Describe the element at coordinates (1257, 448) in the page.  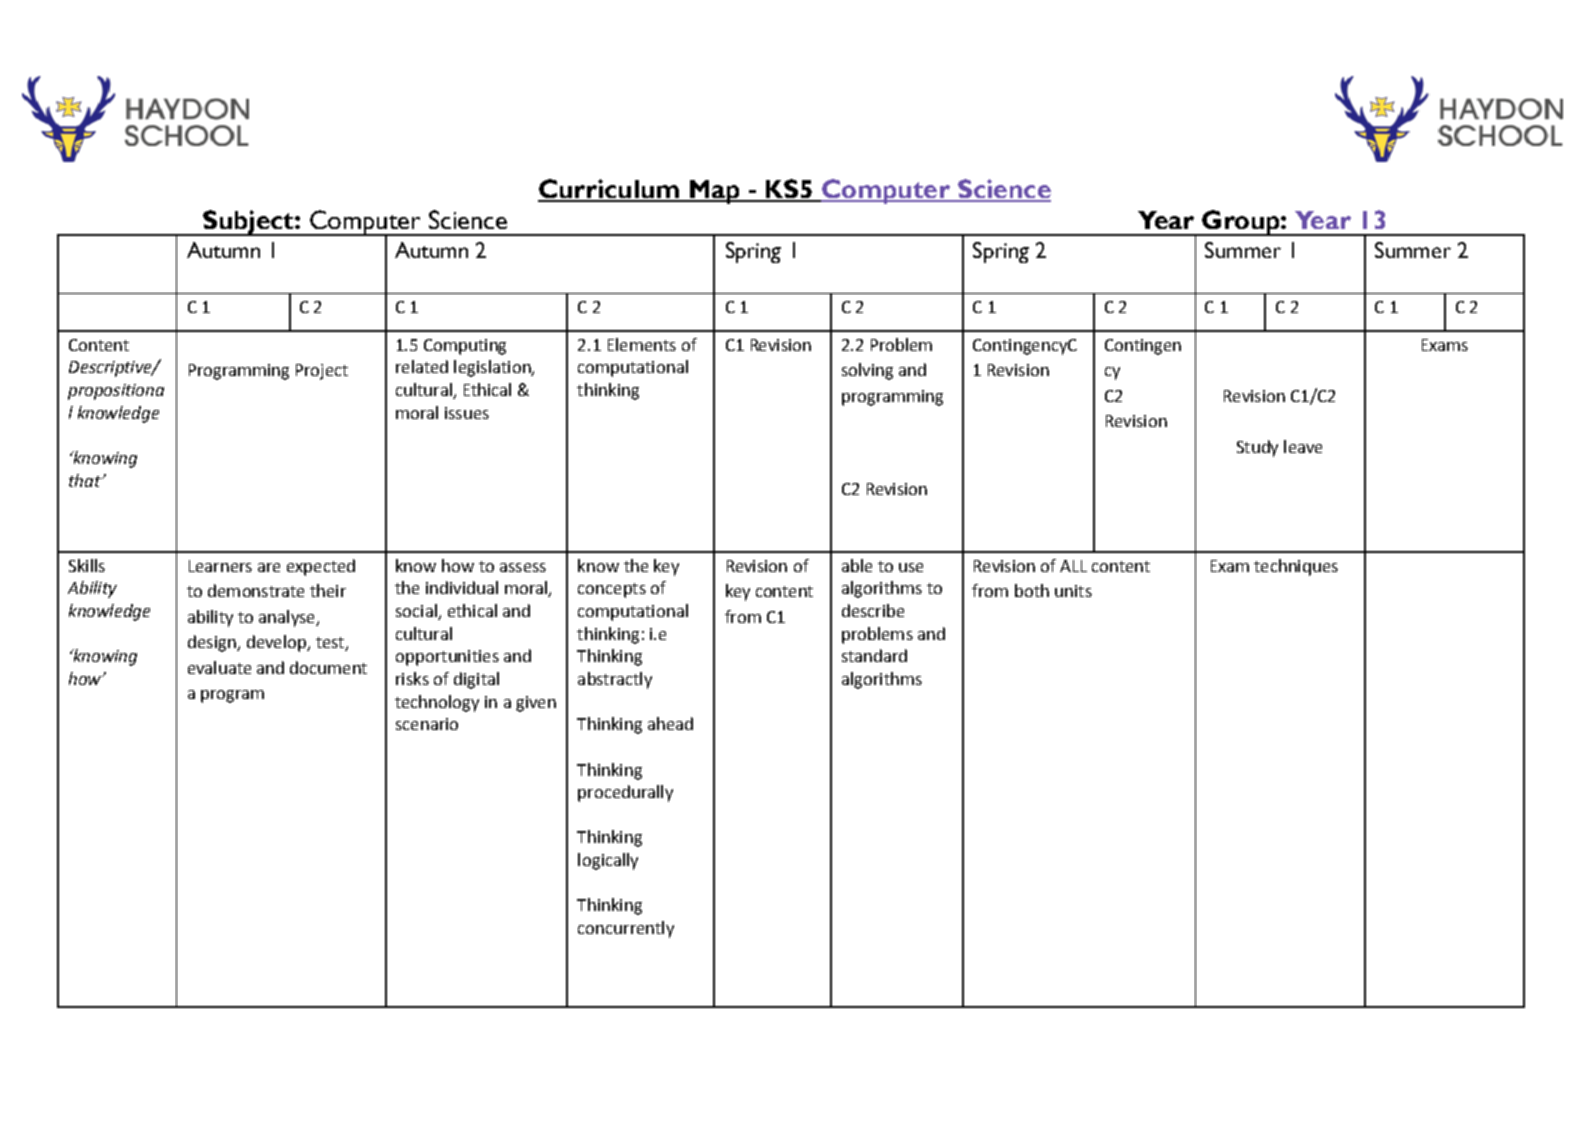
I see `Study` at that location.
